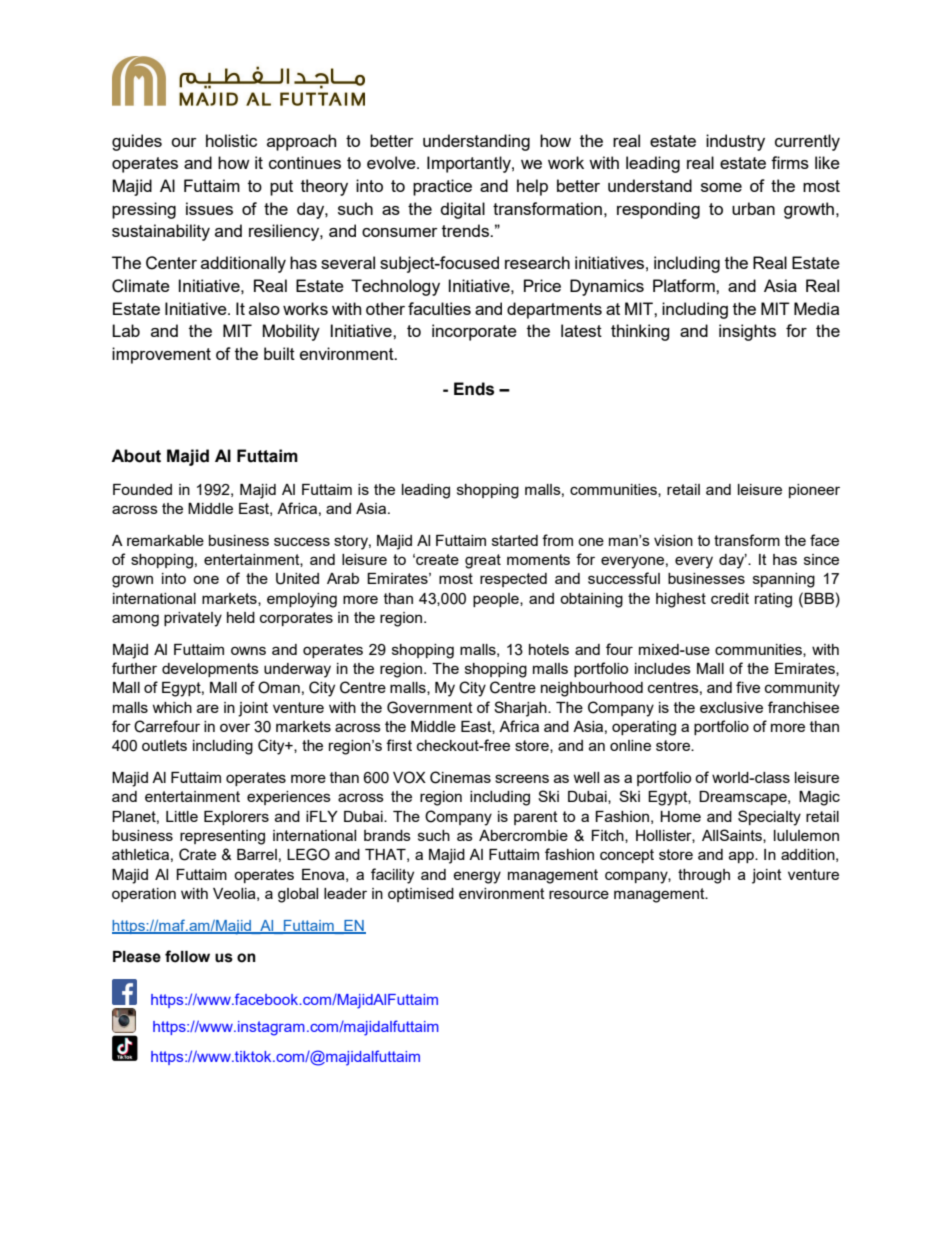 The image size is (952, 1233). I want to click on insights, so click(747, 332).
